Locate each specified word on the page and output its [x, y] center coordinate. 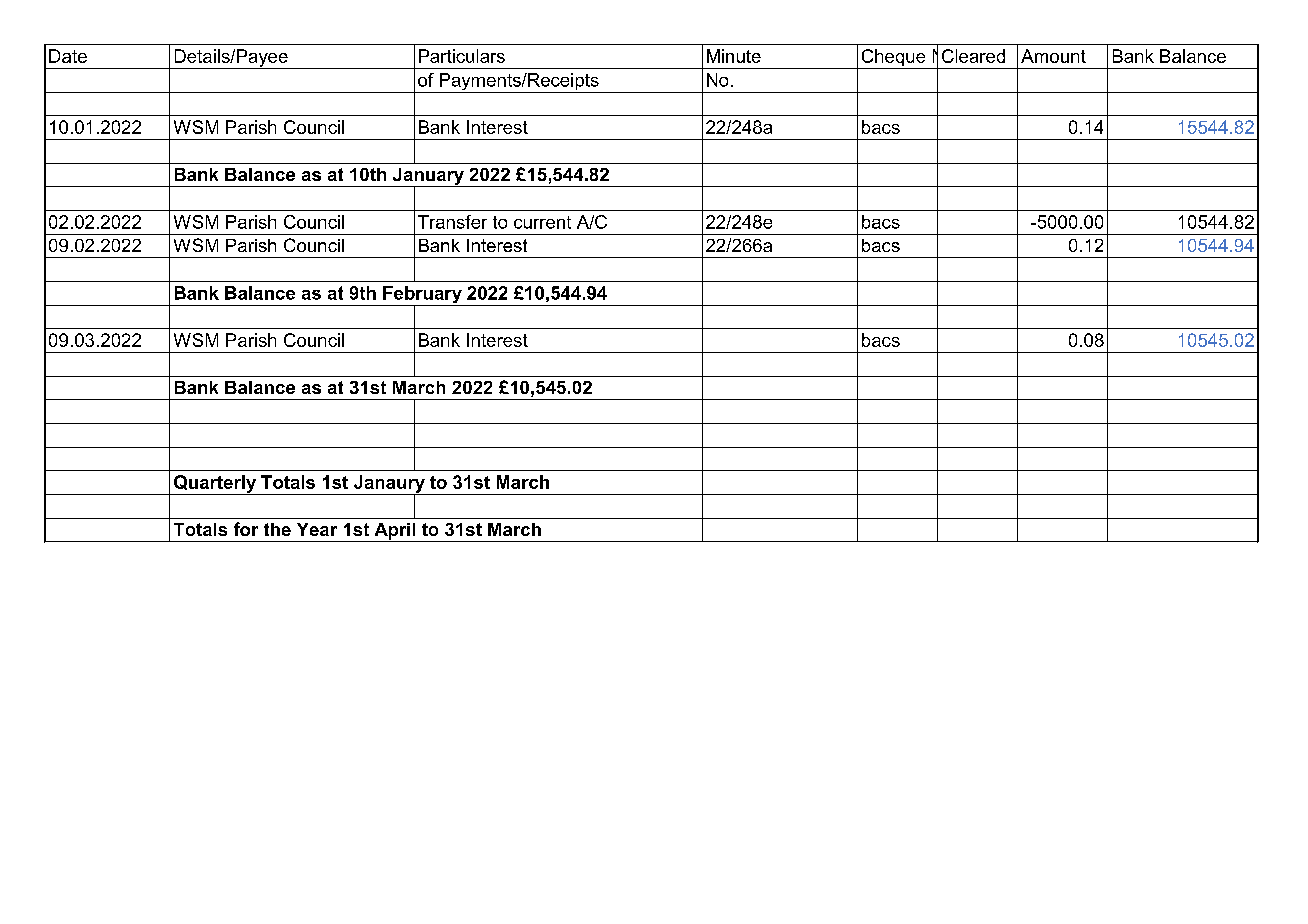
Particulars [462, 56]
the [277, 529]
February [422, 296]
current [542, 222]
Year [317, 529]
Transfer [452, 222]
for [246, 529]
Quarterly [215, 485]
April [395, 532]
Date [68, 56]
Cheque [893, 59]
